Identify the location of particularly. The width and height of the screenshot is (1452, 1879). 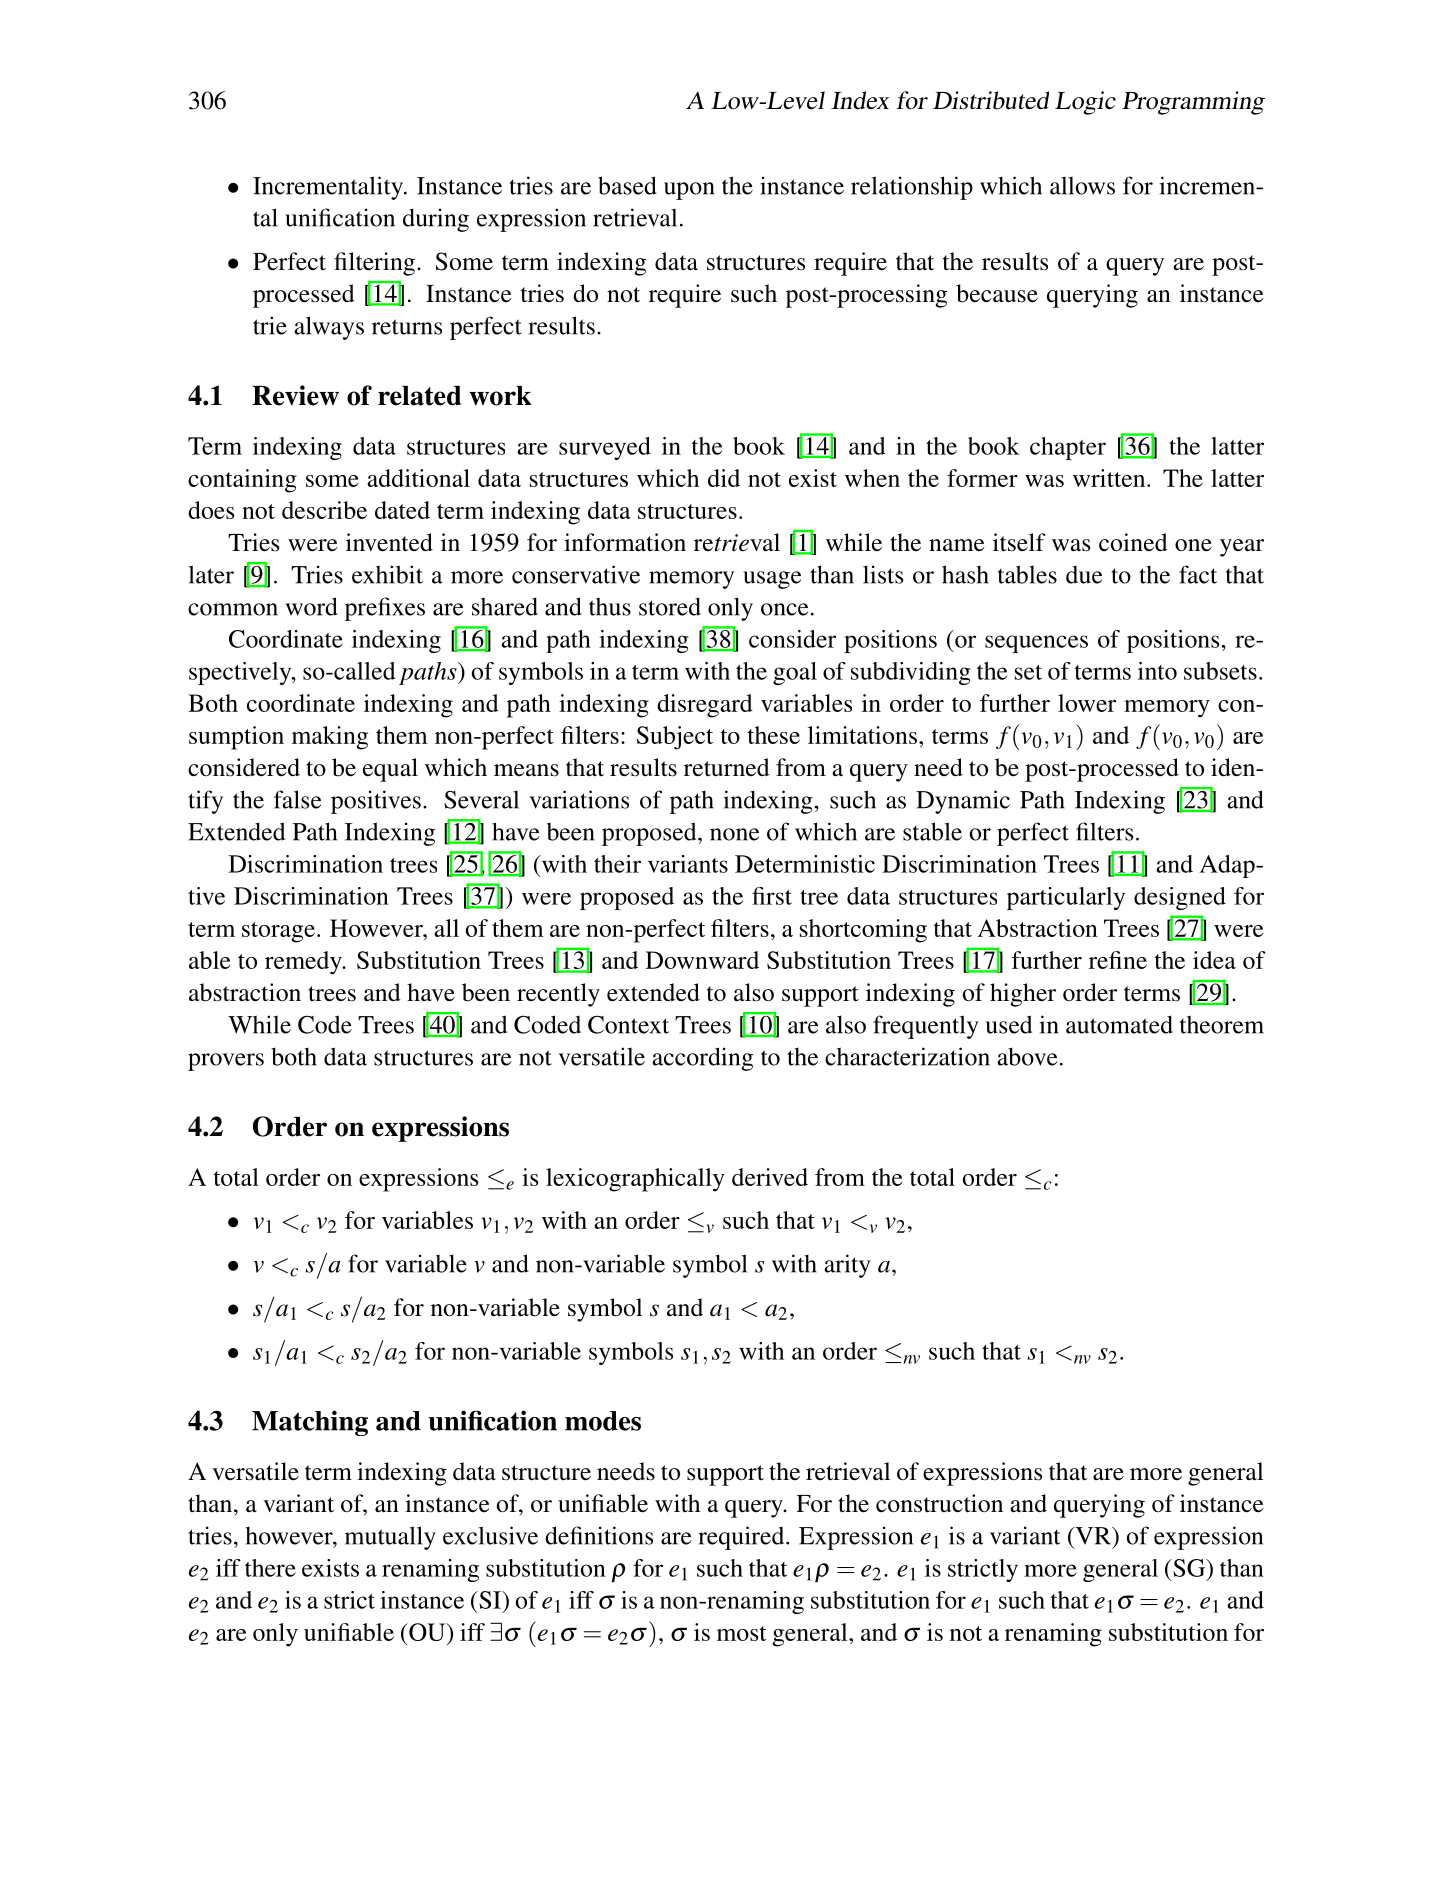
(1066, 898).
